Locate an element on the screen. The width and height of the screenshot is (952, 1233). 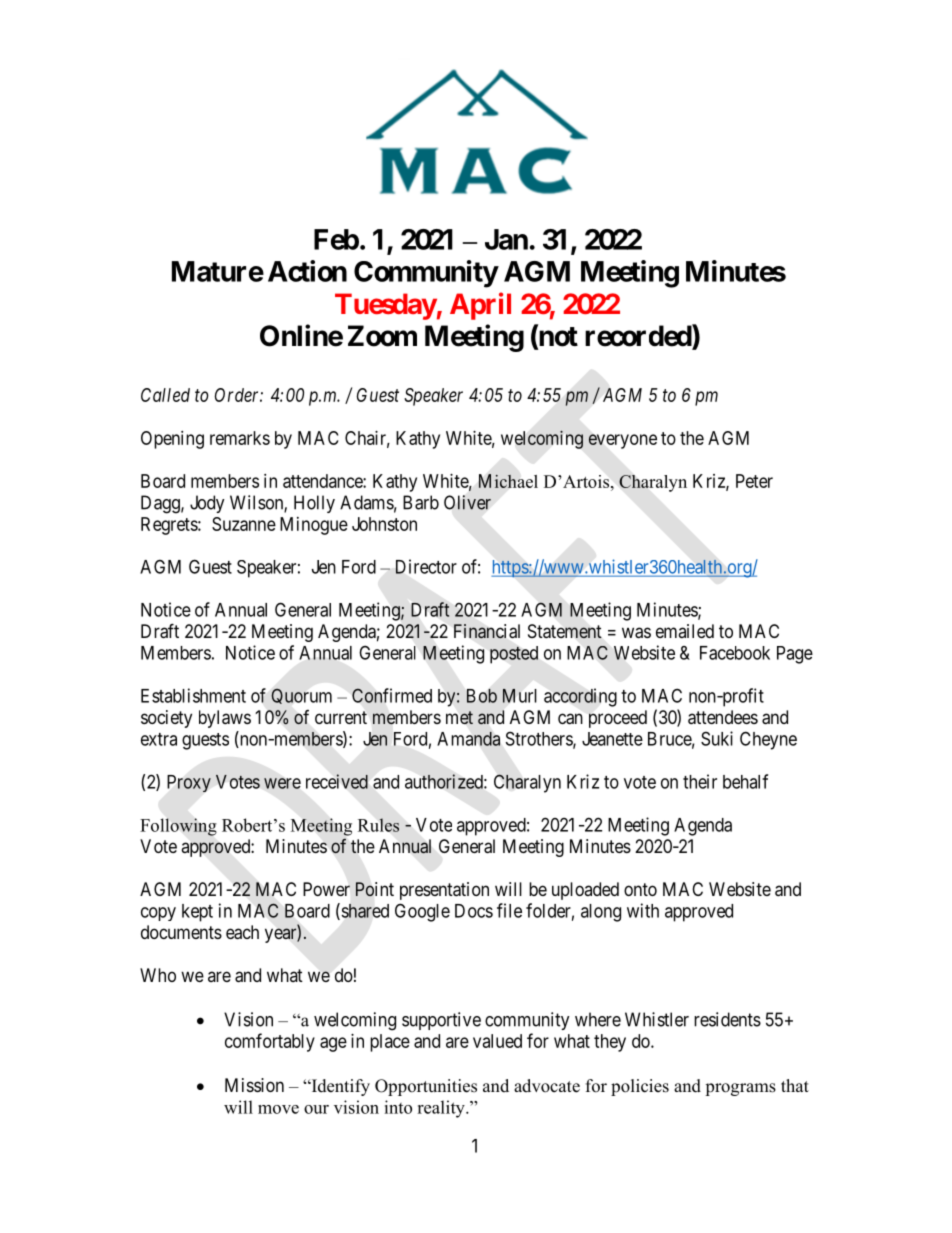
recorded is located at coordinates (639, 337).
